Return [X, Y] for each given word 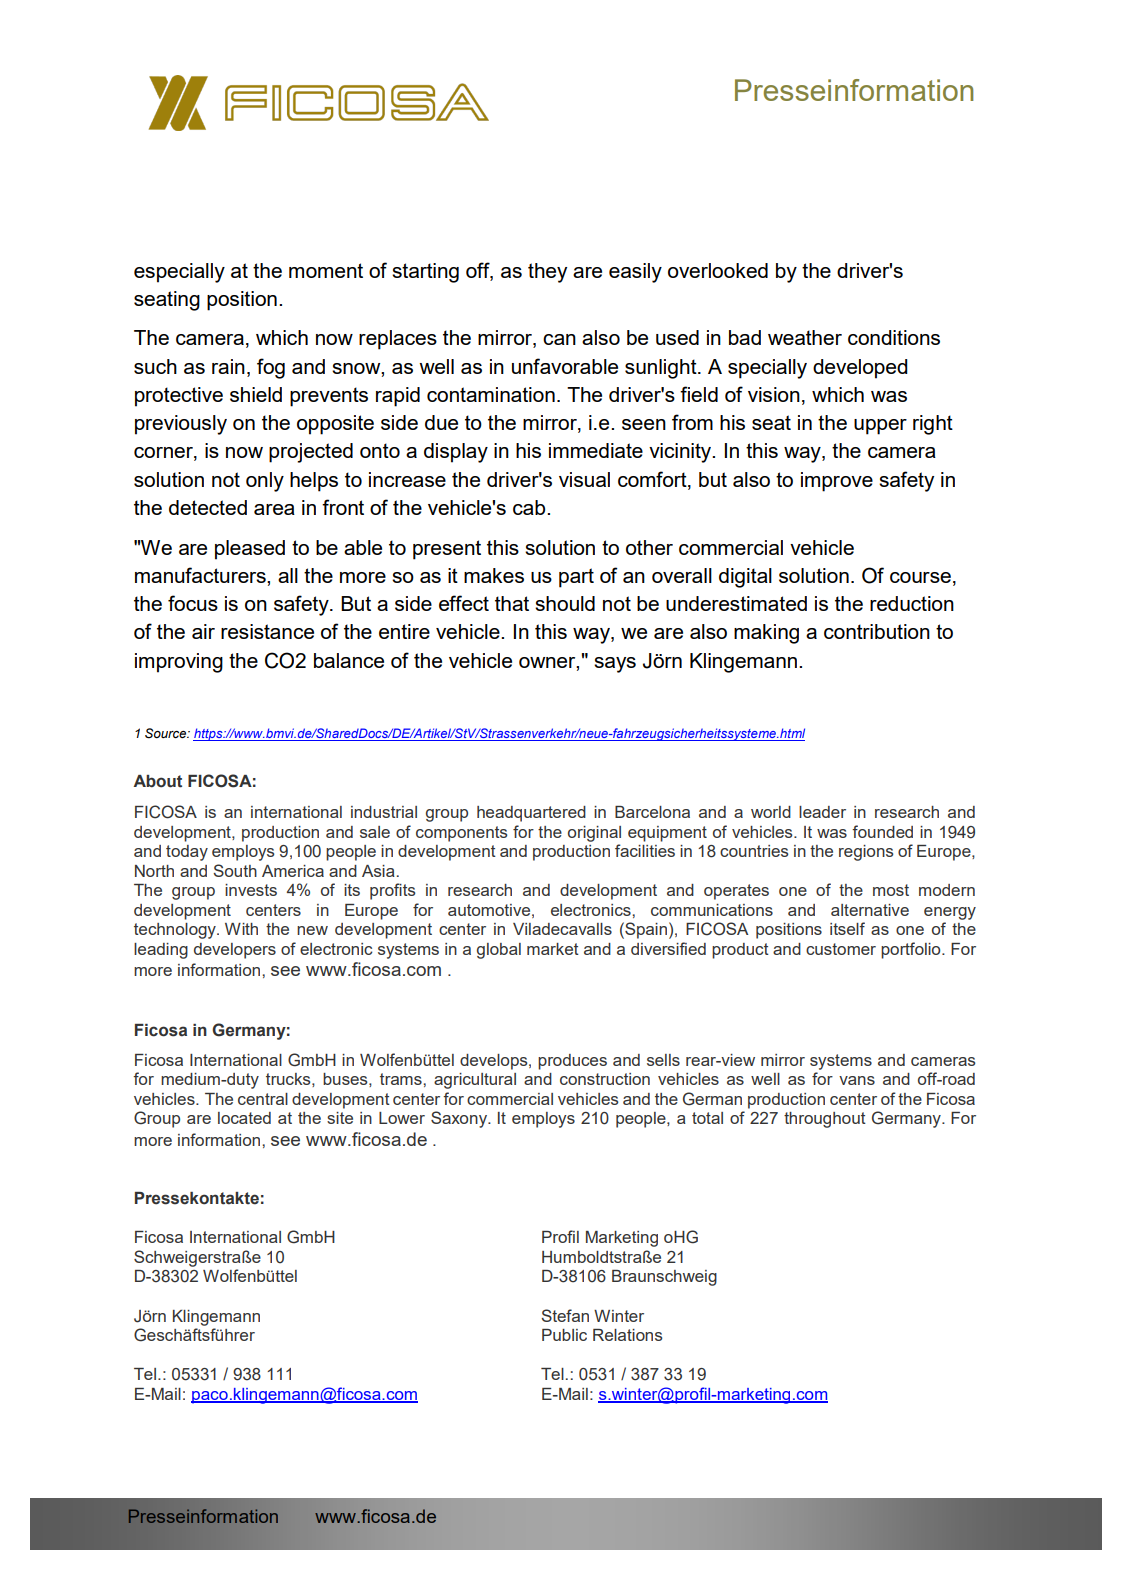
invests [251, 890]
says [615, 665]
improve [837, 482]
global [499, 951]
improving [179, 663]
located [244, 1118]
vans [857, 1080]
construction [605, 1079]
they [547, 273]
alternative [870, 910]
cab [530, 507]
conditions [894, 337]
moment [326, 270]
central [263, 1099]
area [274, 509]
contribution [877, 631]
